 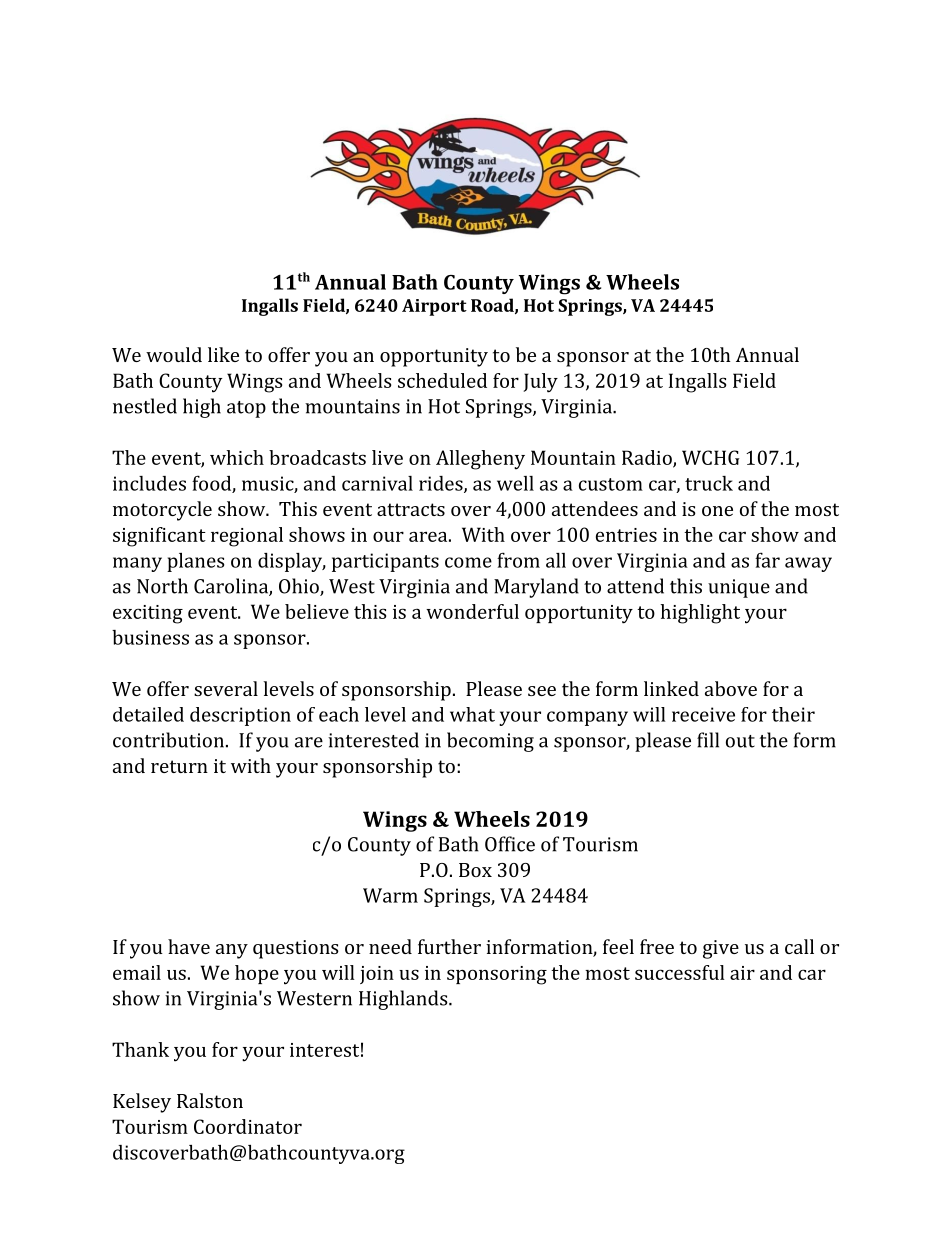 I want to click on Airport, so click(x=434, y=307).
